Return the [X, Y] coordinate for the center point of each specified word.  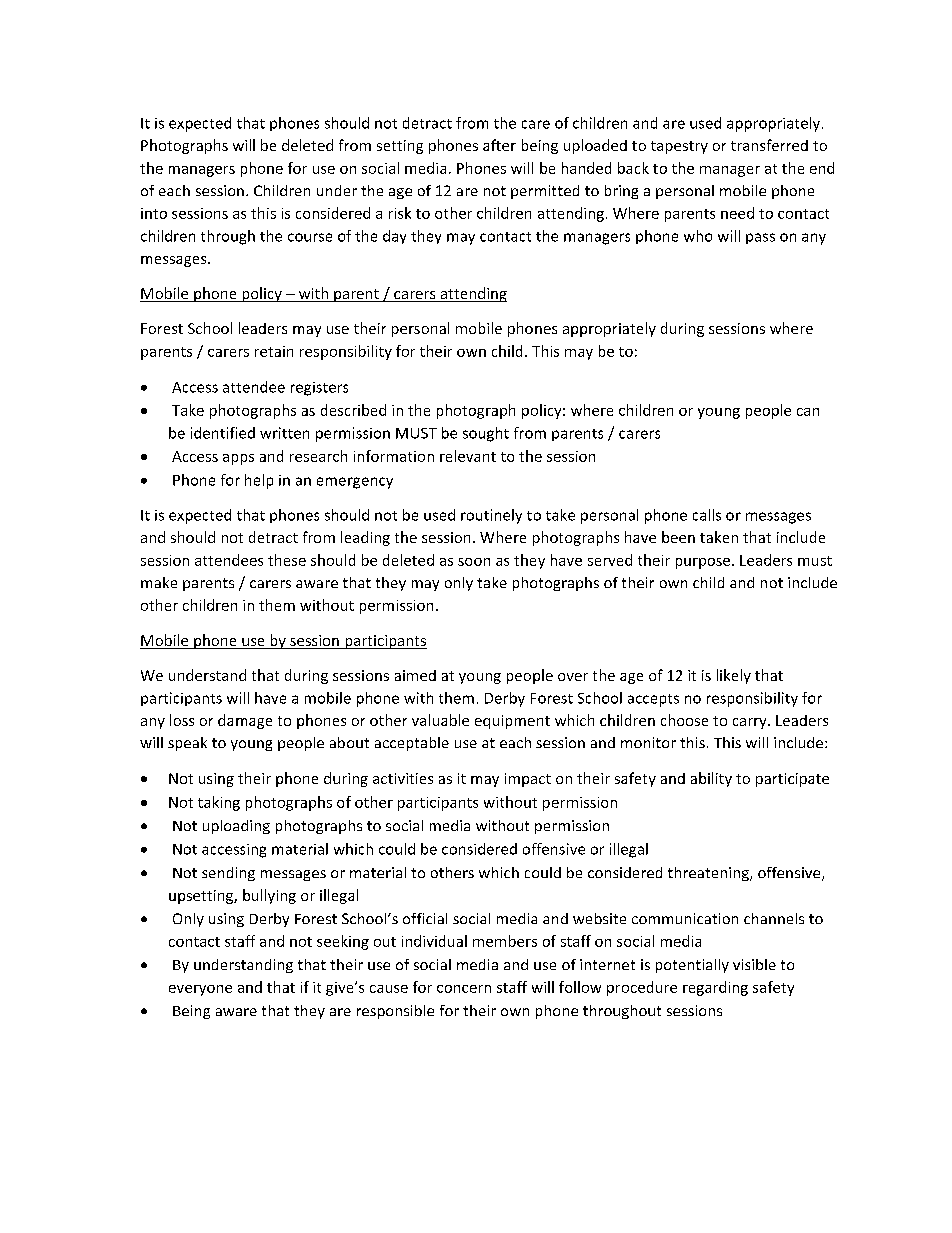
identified [223, 433]
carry [751, 723]
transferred [769, 145]
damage [245, 721]
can [808, 412]
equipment [512, 722]
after [499, 145]
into [154, 213]
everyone [200, 990]
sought [486, 434]
